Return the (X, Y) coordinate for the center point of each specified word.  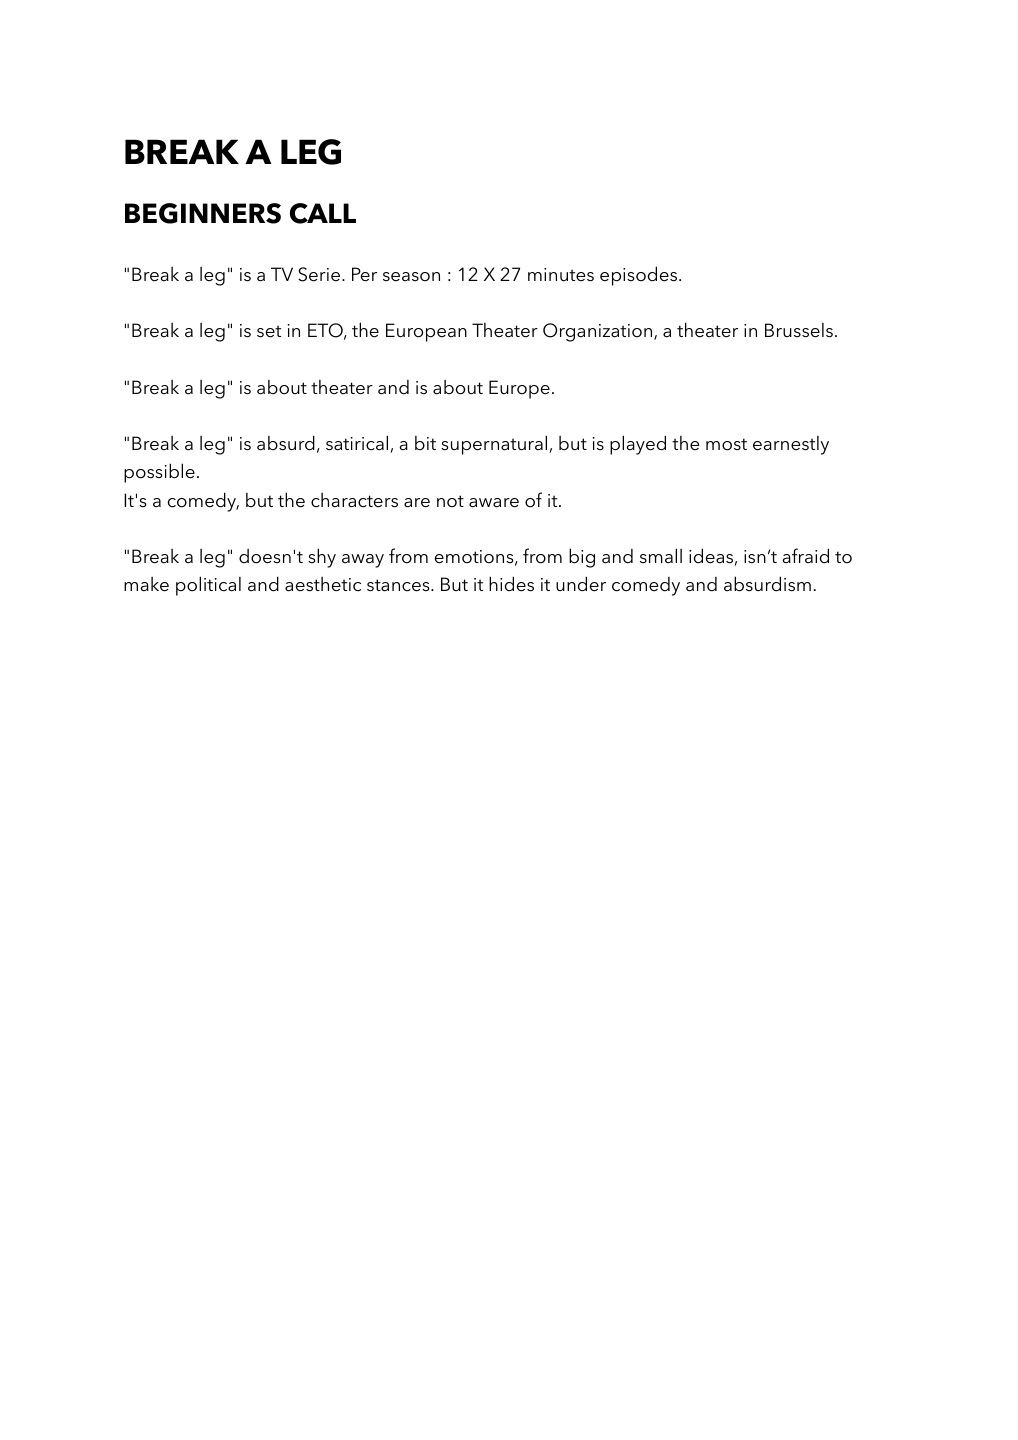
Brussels (799, 330)
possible (159, 473)
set (269, 331)
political (208, 586)
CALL (323, 213)
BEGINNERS (203, 213)
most (726, 444)
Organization (599, 332)
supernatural (495, 445)
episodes (638, 276)
